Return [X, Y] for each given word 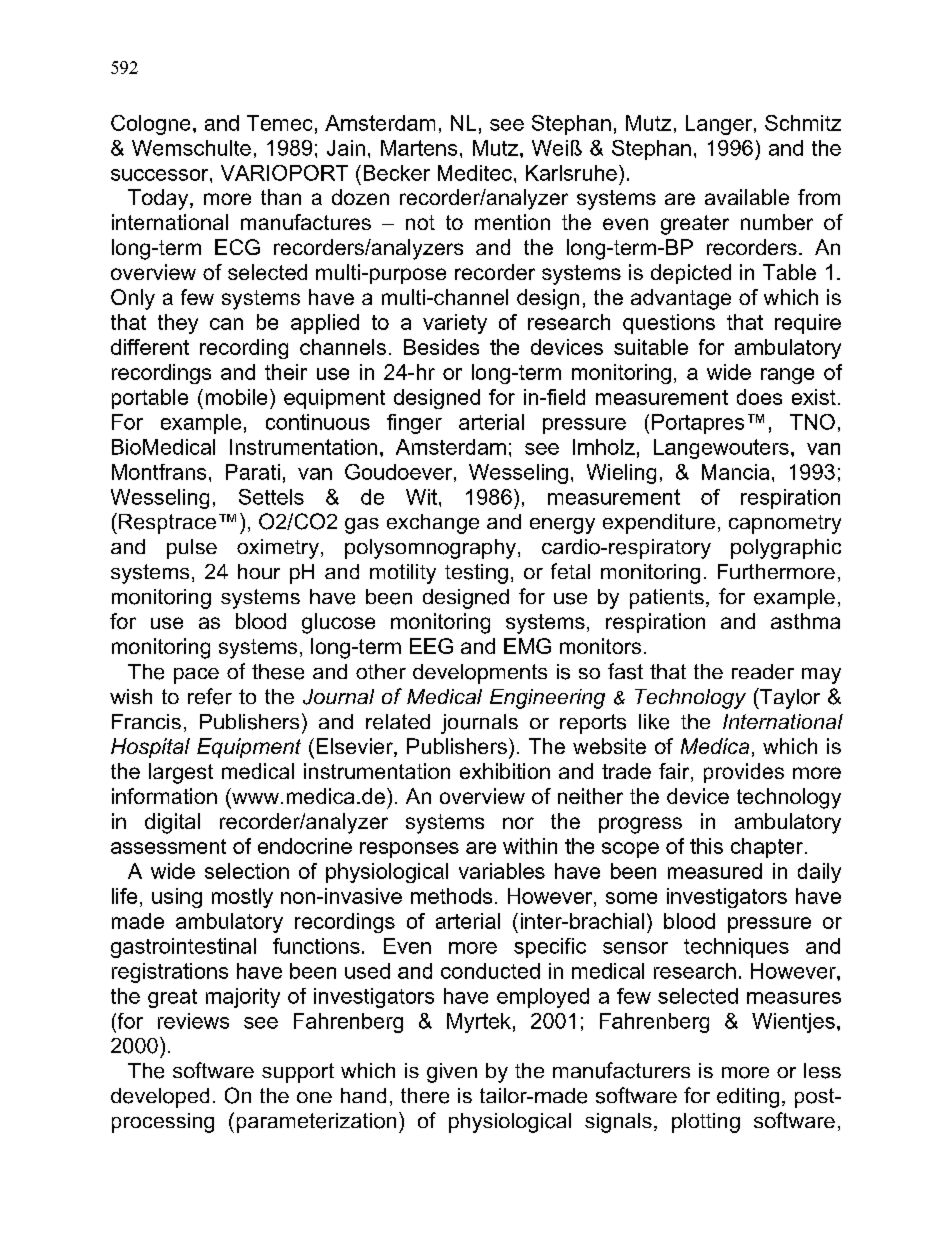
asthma [805, 621]
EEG [431, 646]
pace [196, 676]
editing [748, 1098]
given [452, 1073]
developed [160, 1098]
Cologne [150, 125]
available [747, 197]
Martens [419, 148]
